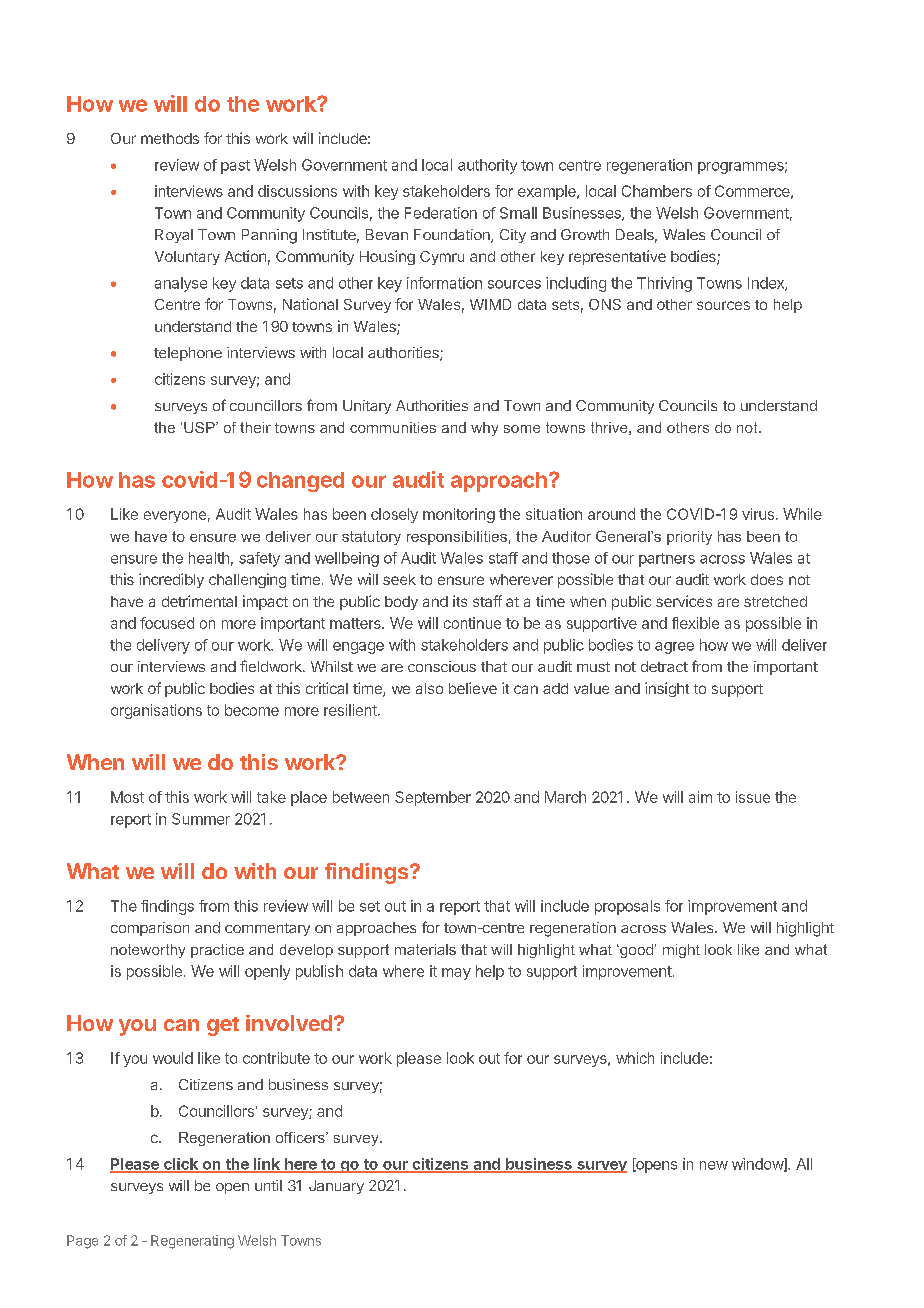 The height and width of the page is (1308, 924). I want to click on Regenerating, so click(192, 1242).
